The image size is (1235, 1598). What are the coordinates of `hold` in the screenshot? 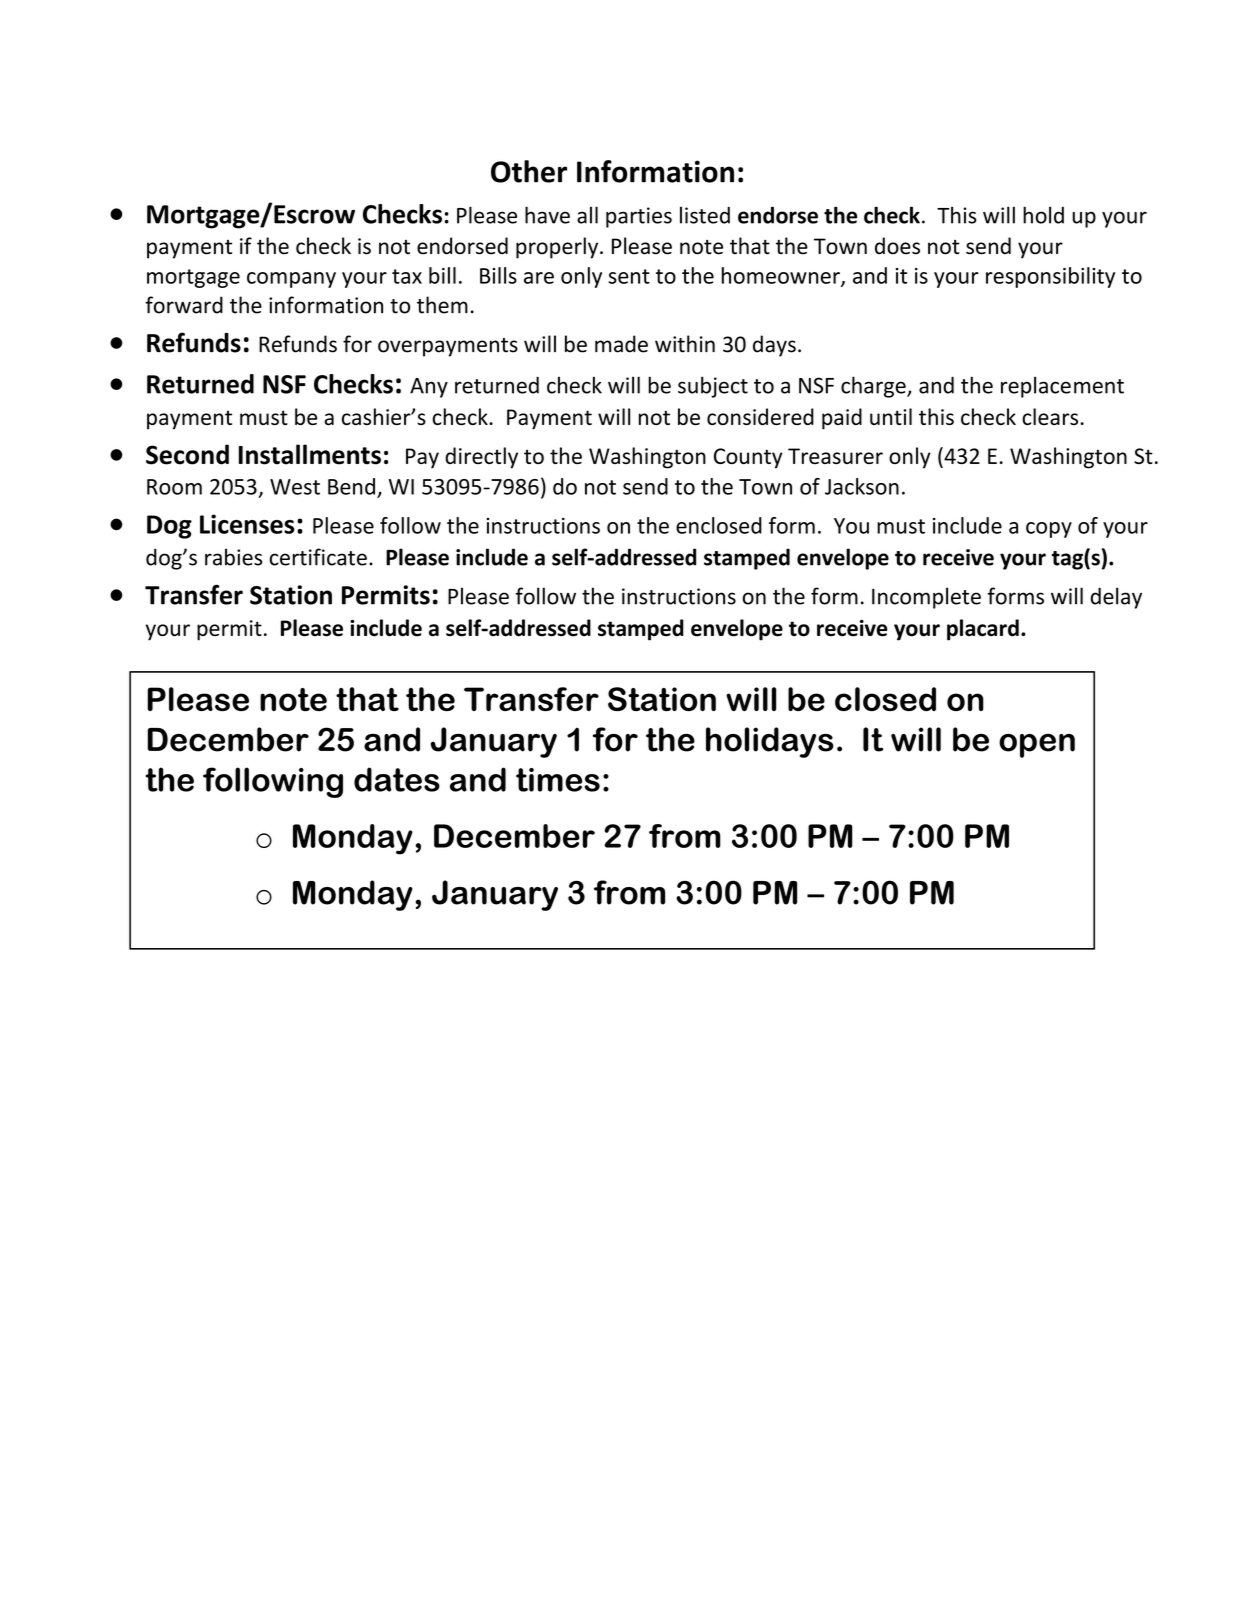 It's located at (1043, 215).
